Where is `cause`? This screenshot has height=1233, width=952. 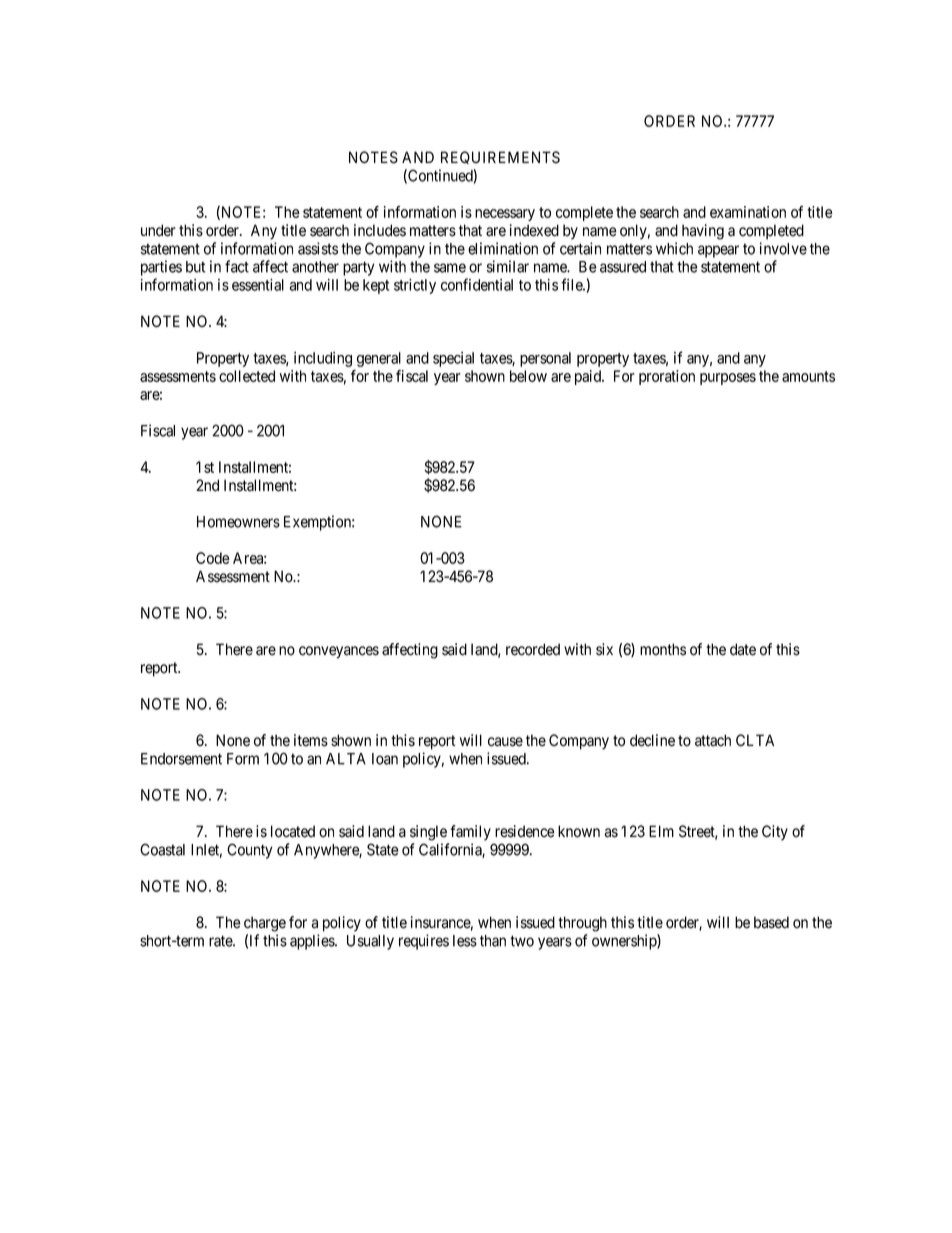 cause is located at coordinates (505, 742).
